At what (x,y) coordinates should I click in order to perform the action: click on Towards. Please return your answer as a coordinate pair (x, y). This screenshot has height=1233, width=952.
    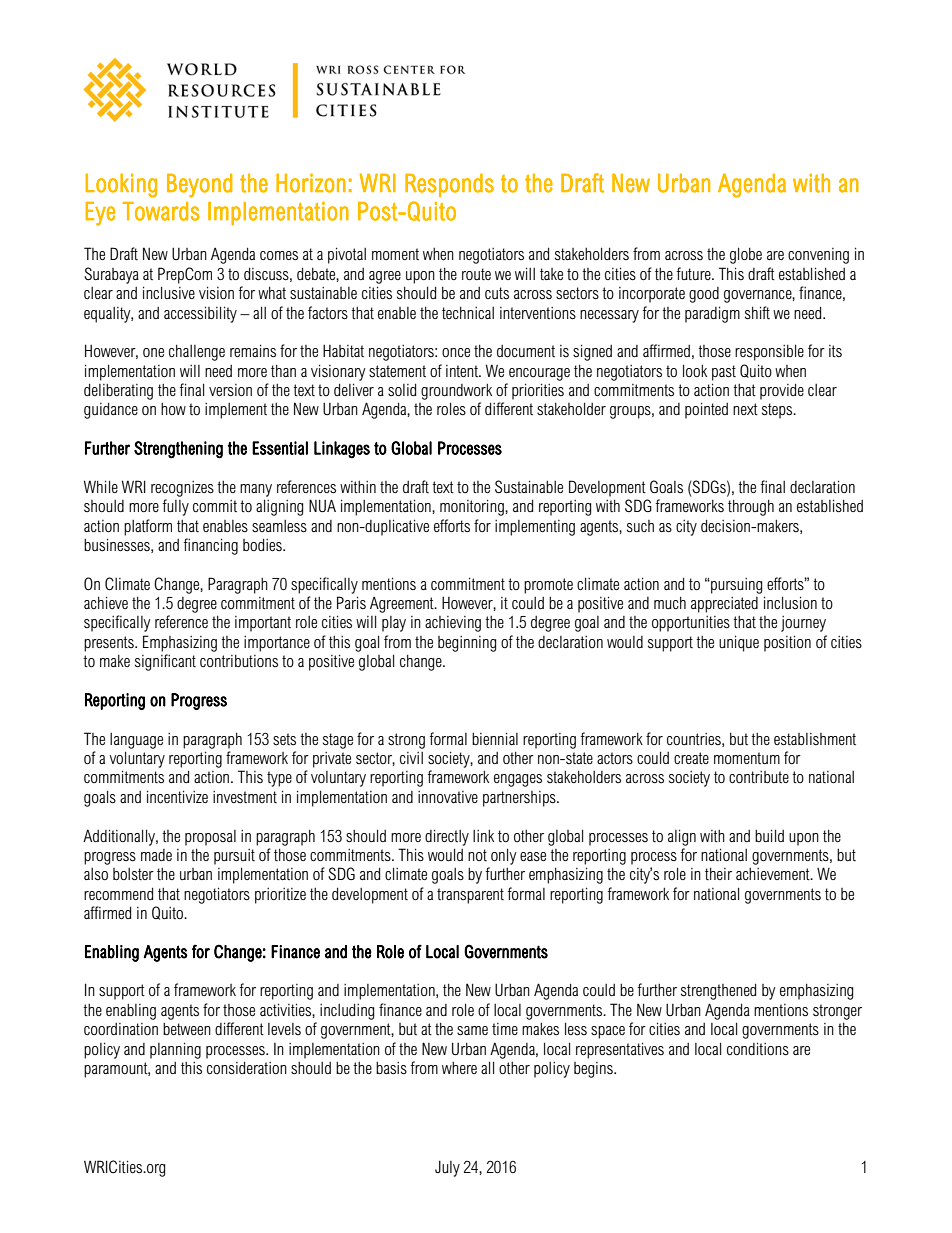
    Looking at the image, I should click on (161, 211).
